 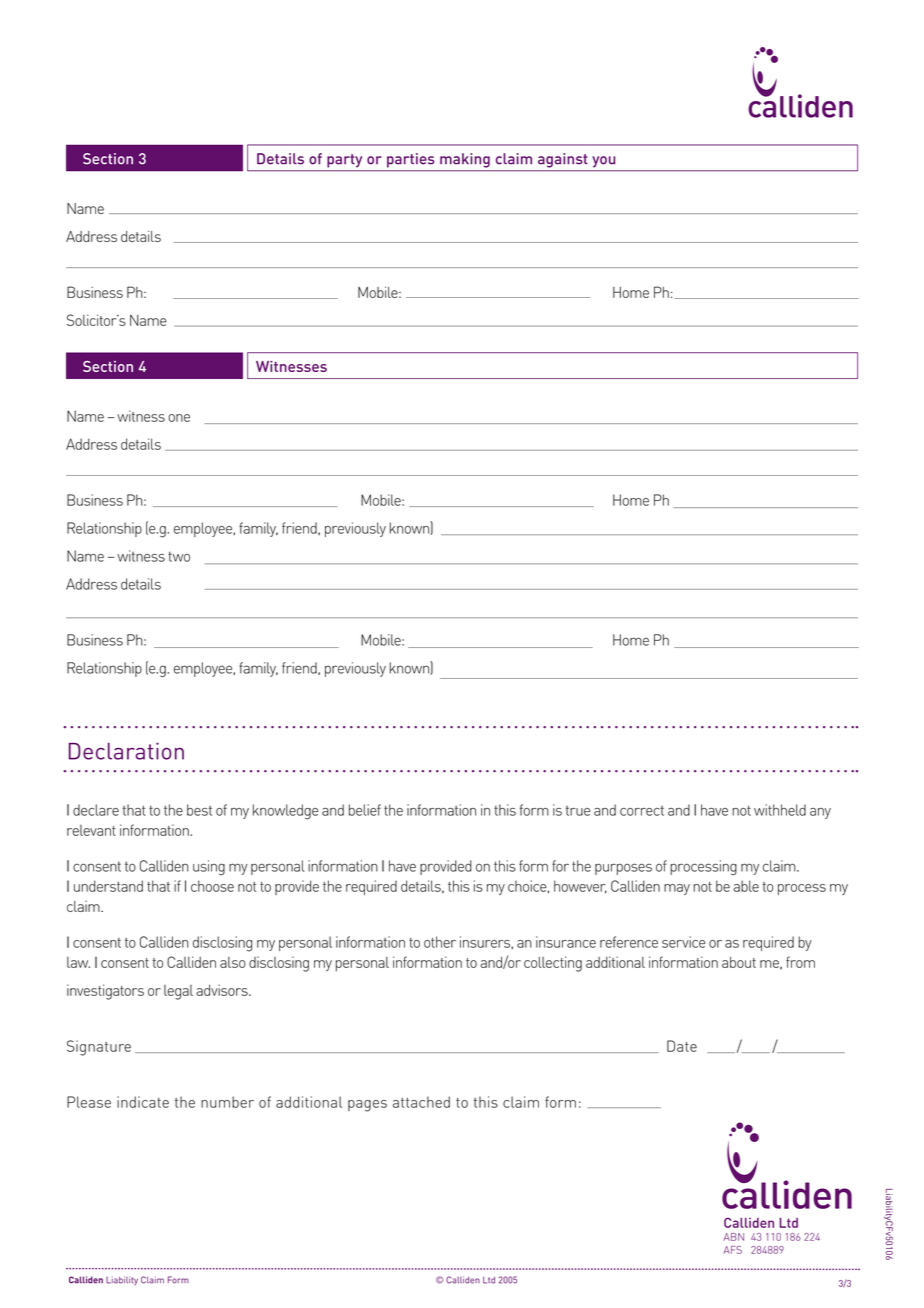 What do you see at coordinates (780, 810) in the document?
I see `withheld` at bounding box center [780, 810].
